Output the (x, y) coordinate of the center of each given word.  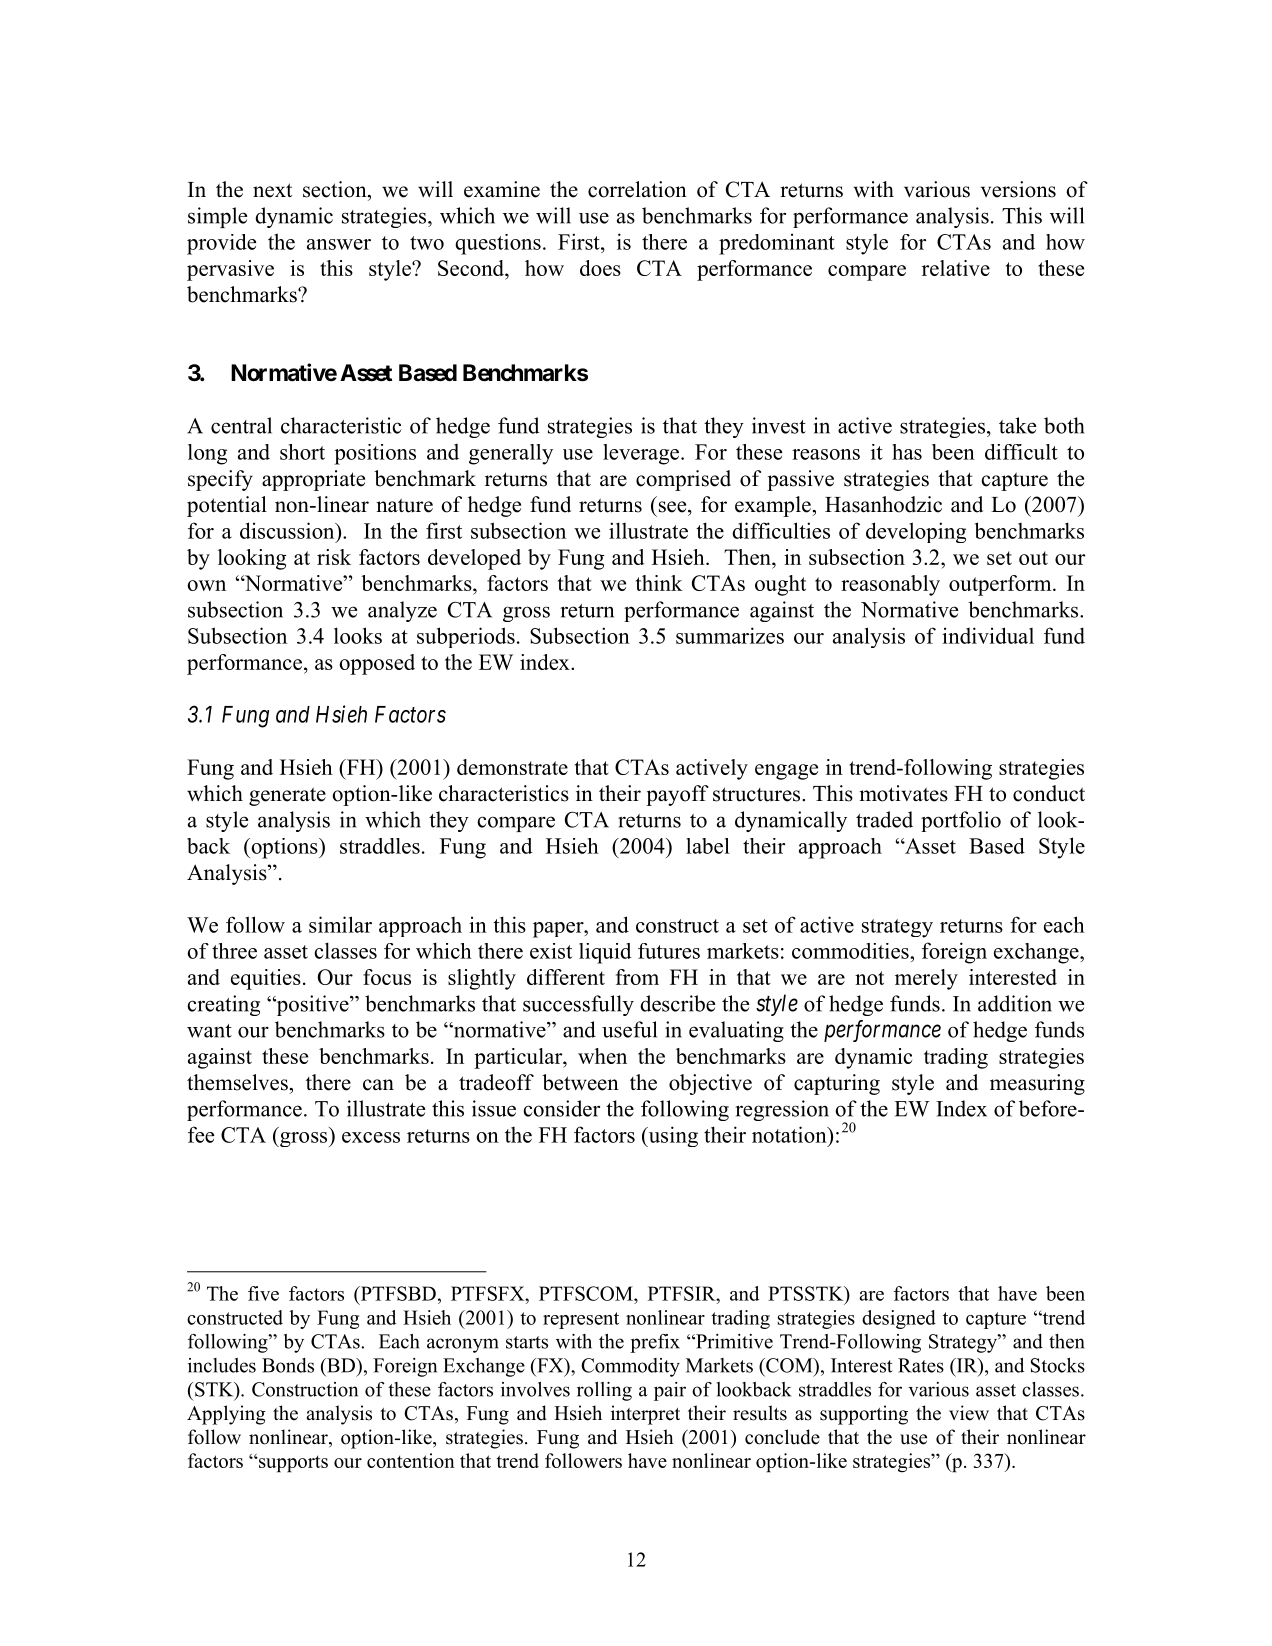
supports (292, 1464)
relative (956, 268)
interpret (645, 1415)
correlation (637, 189)
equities (266, 979)
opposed (377, 664)
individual (988, 635)
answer (339, 244)
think (659, 583)
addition (1015, 1003)
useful (629, 1029)
